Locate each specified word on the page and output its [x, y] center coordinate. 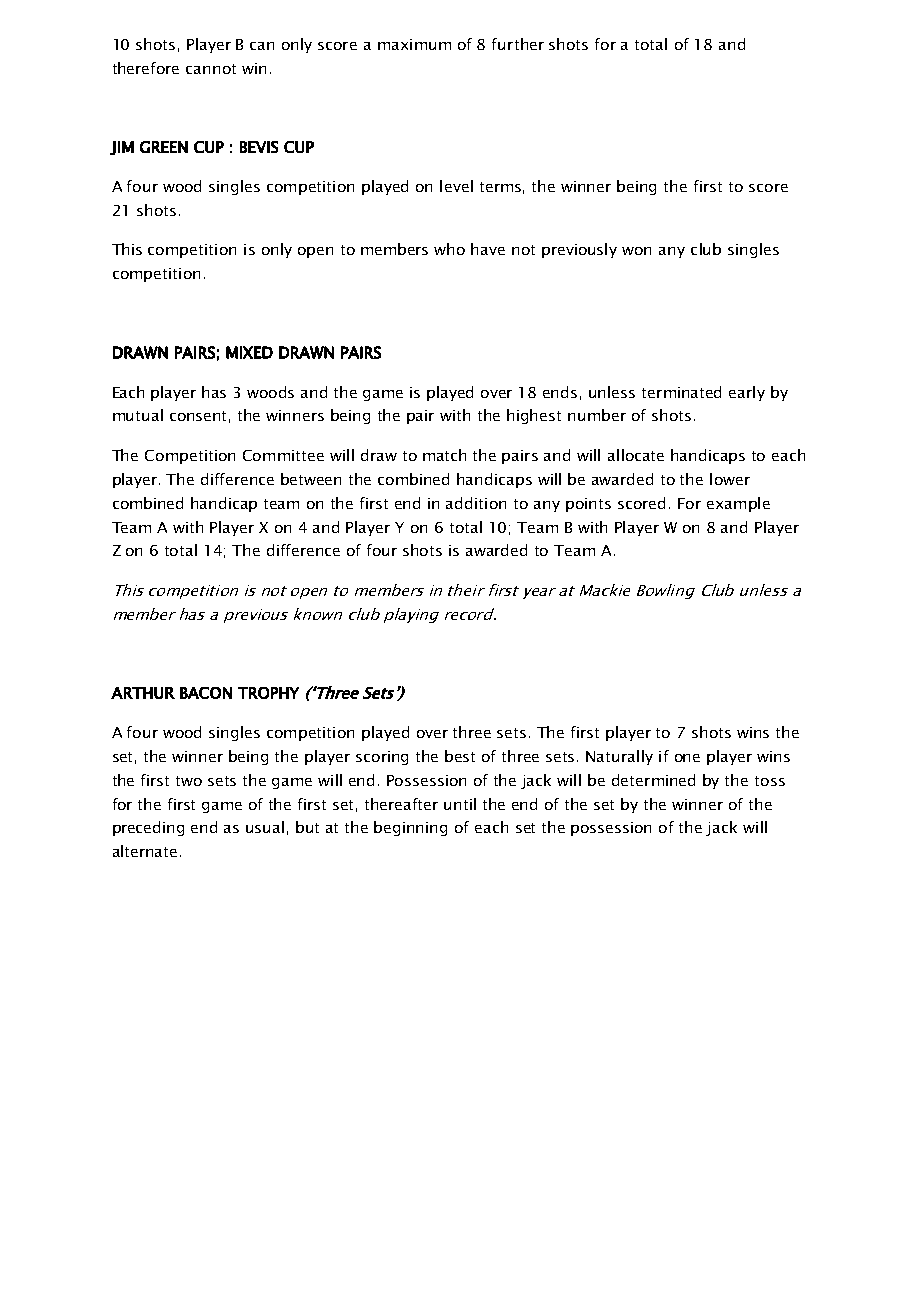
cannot [211, 69]
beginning [410, 828]
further [518, 44]
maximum [414, 44]
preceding [148, 828]
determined [653, 780]
